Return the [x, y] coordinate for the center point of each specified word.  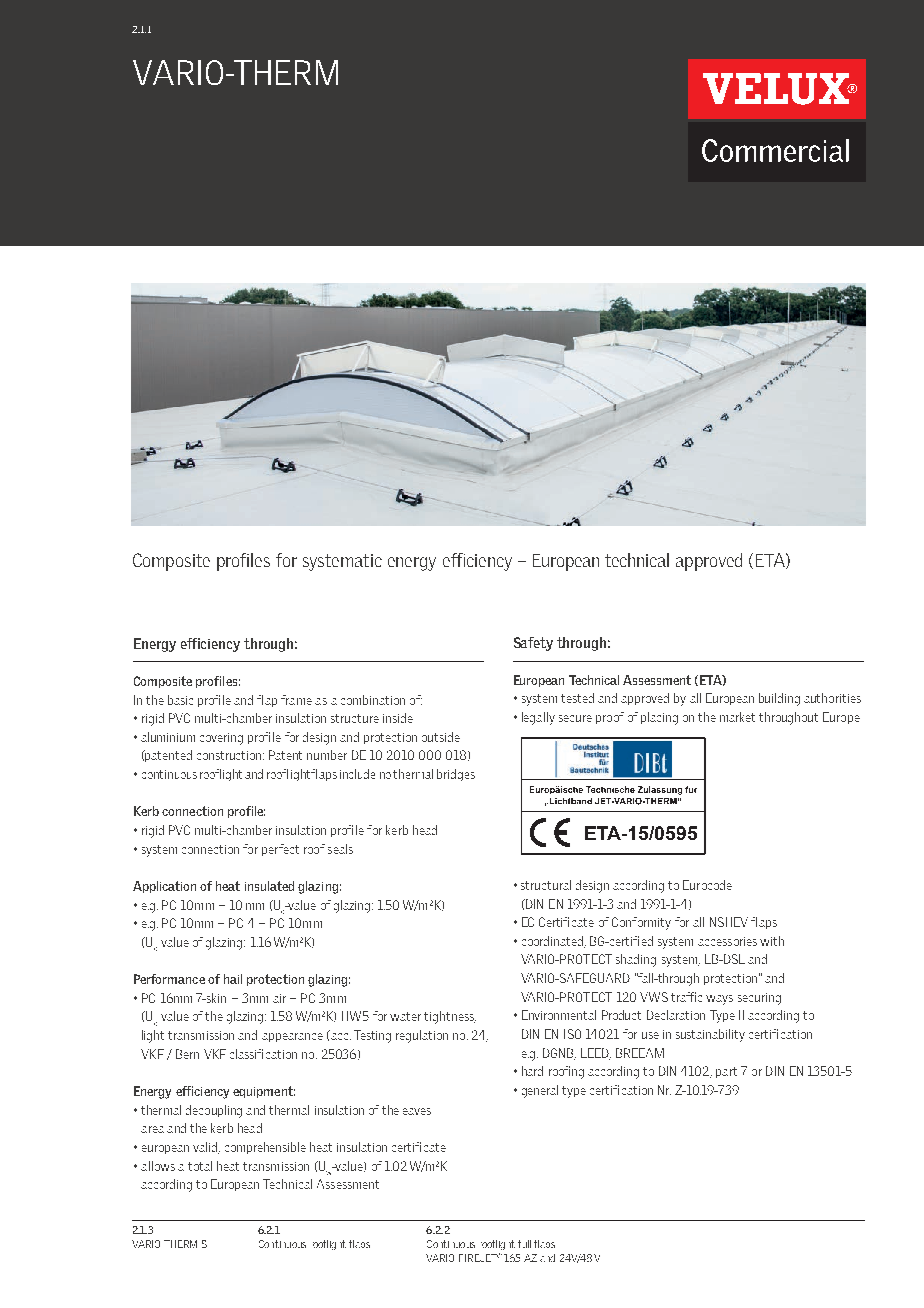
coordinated [553, 942]
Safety [533, 644]
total [200, 1166]
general [540, 1091]
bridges [456, 775]
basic [180, 700]
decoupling [214, 1111]
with [772, 941]
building [779, 699]
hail [233, 979]
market [737, 717]
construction [230, 755]
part [726, 1072]
